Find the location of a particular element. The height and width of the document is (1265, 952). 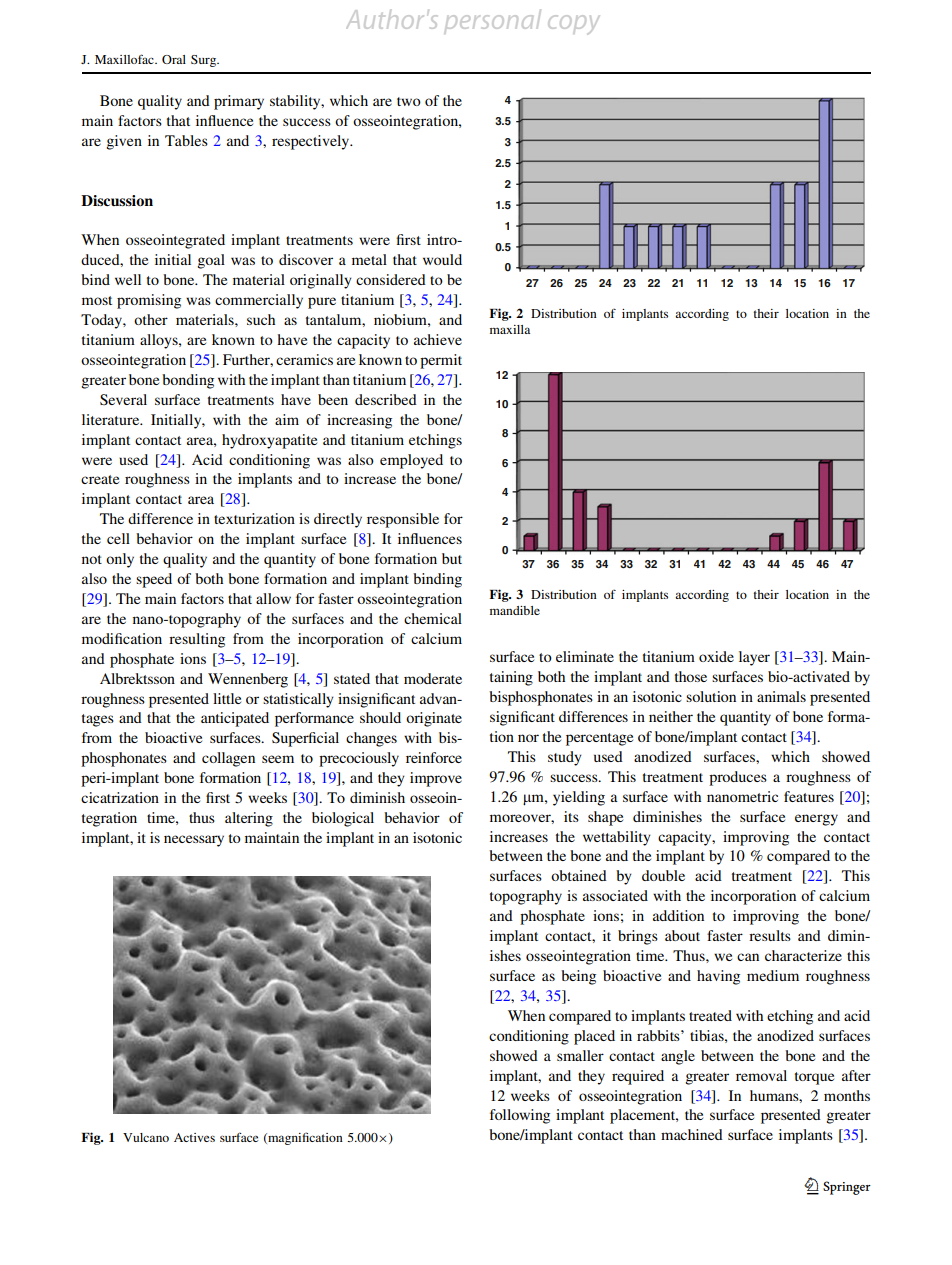

copy is located at coordinates (573, 24).
